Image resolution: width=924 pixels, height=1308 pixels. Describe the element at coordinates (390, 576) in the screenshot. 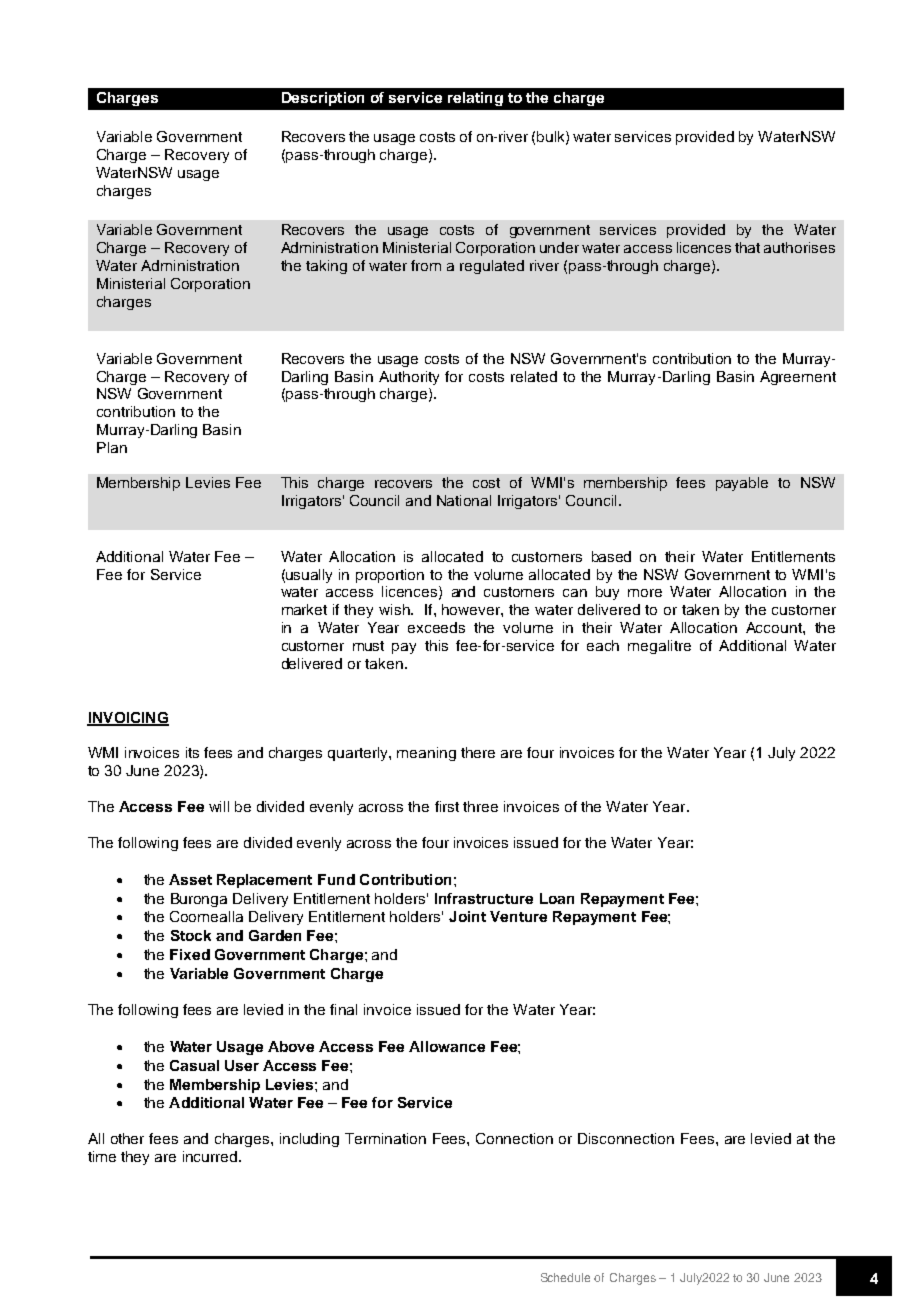

I see `proportion` at that location.
